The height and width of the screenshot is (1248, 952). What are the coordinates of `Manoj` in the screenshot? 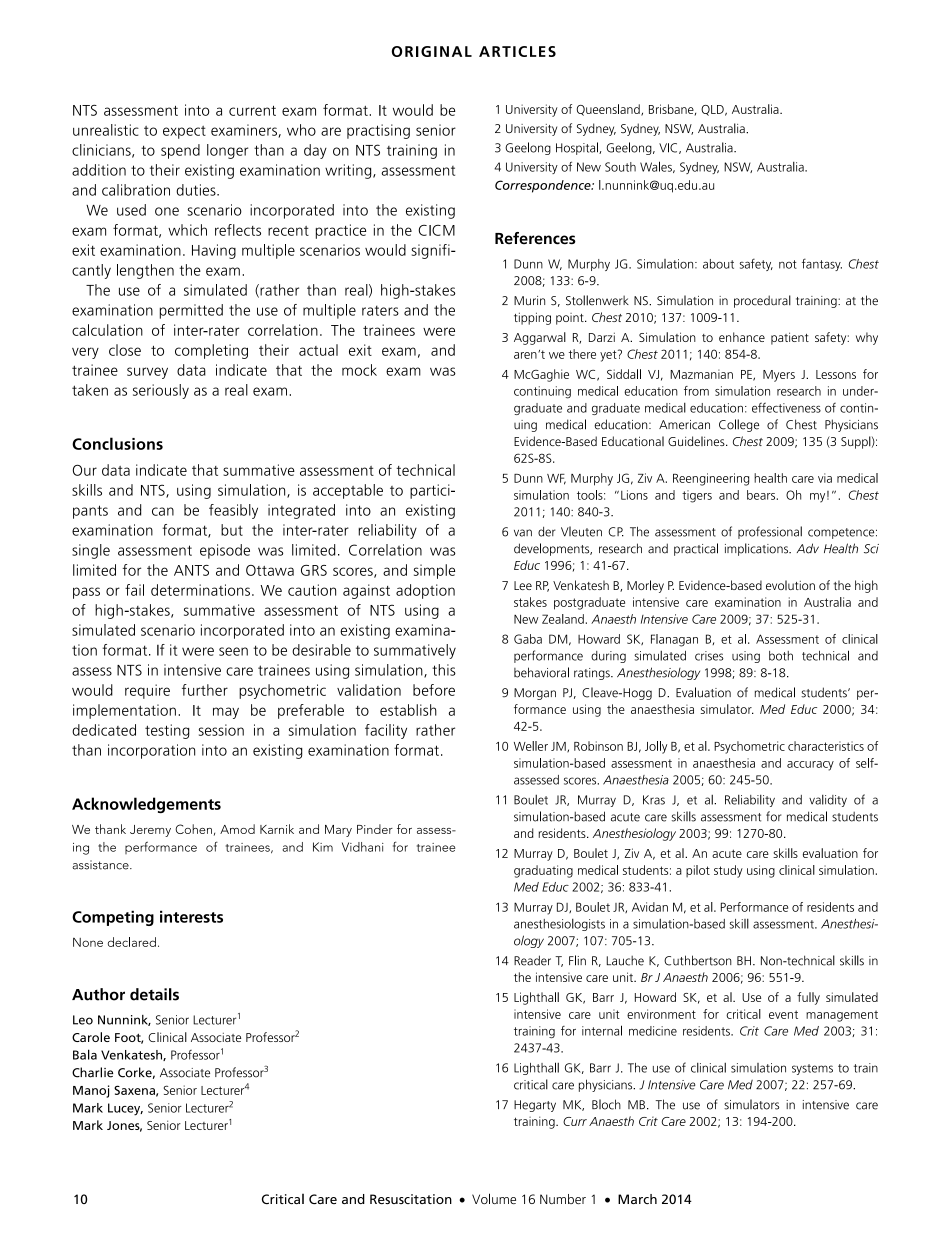 It's located at (91, 1091).
